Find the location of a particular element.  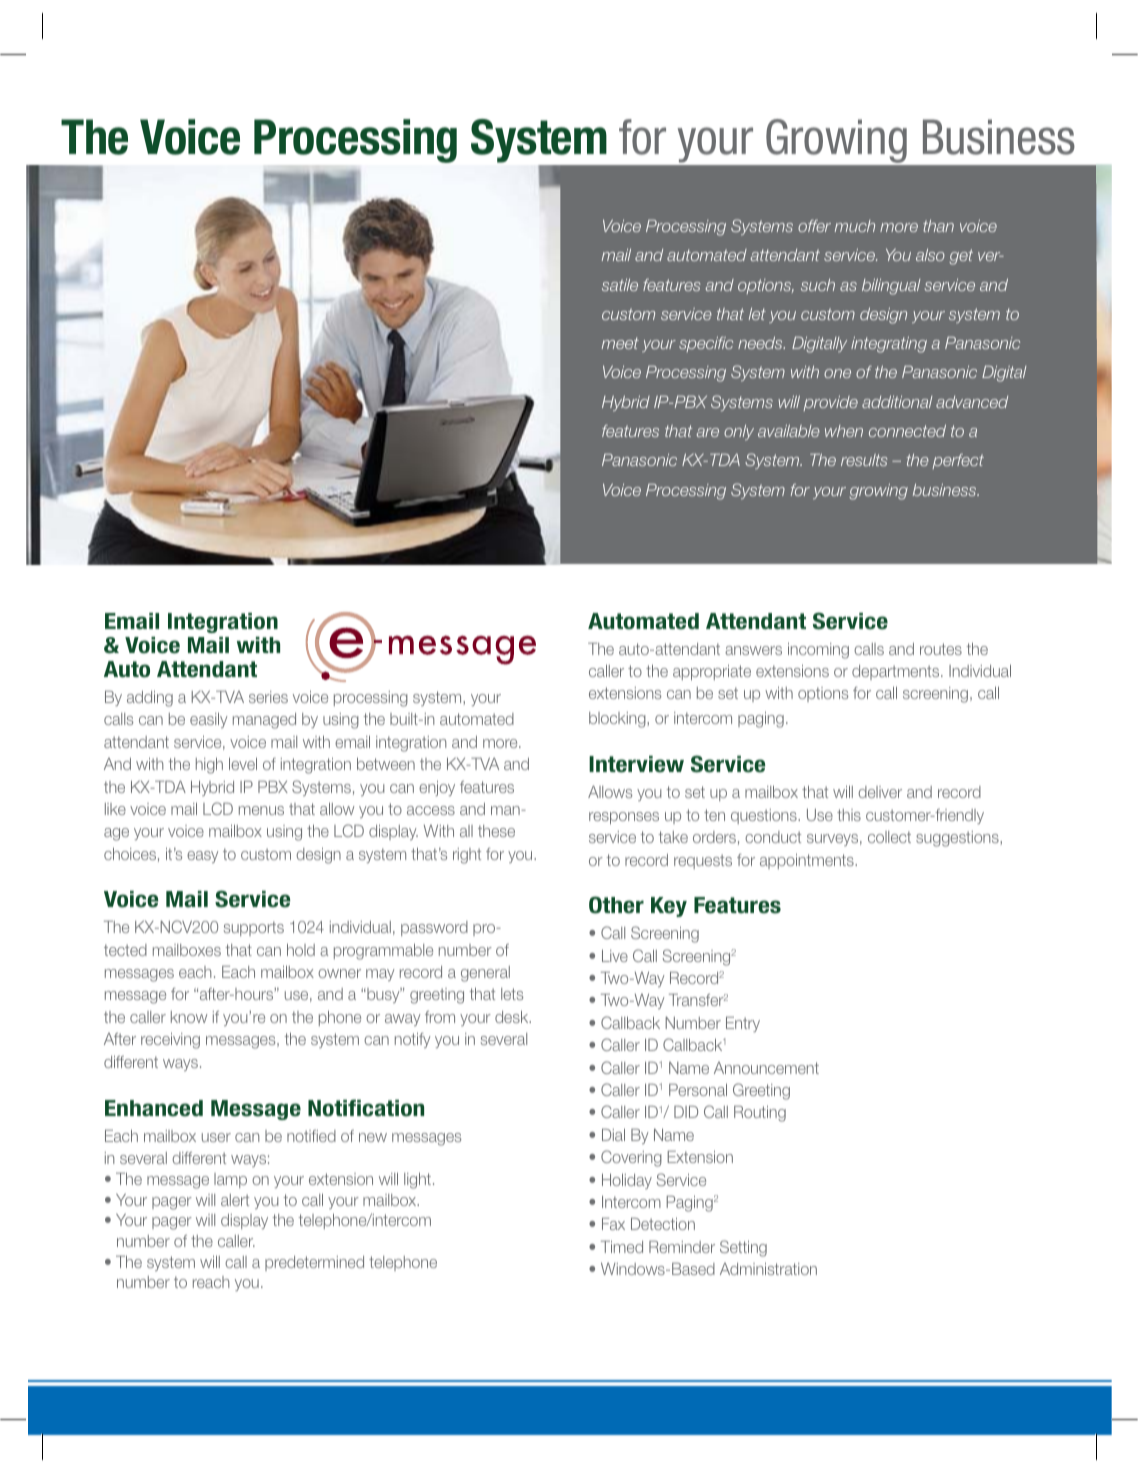

meet is located at coordinates (620, 343).
